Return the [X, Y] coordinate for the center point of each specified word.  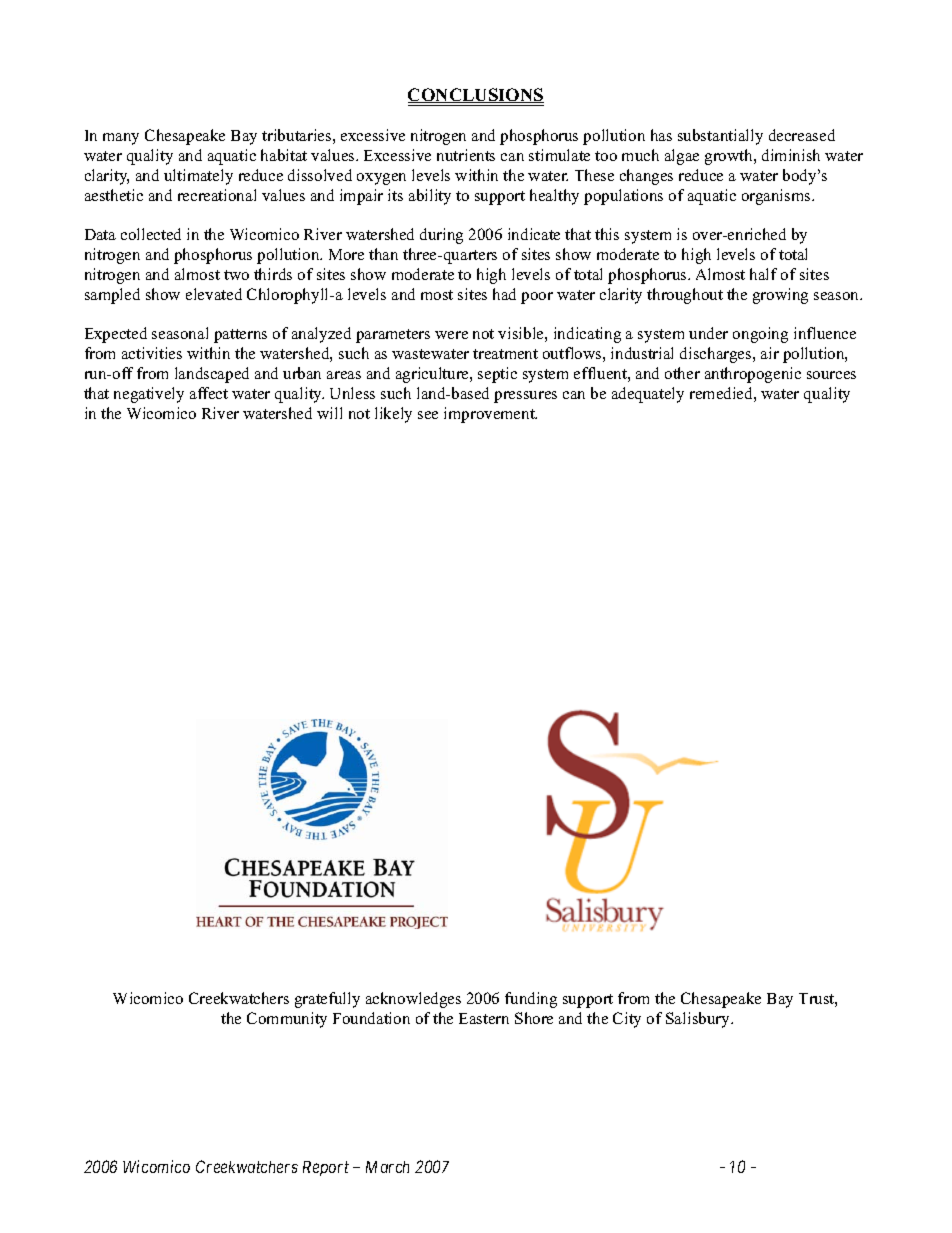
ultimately [198, 177]
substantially [720, 137]
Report [326, 1168]
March [387, 1167]
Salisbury [699, 1020]
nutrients [466, 155]
